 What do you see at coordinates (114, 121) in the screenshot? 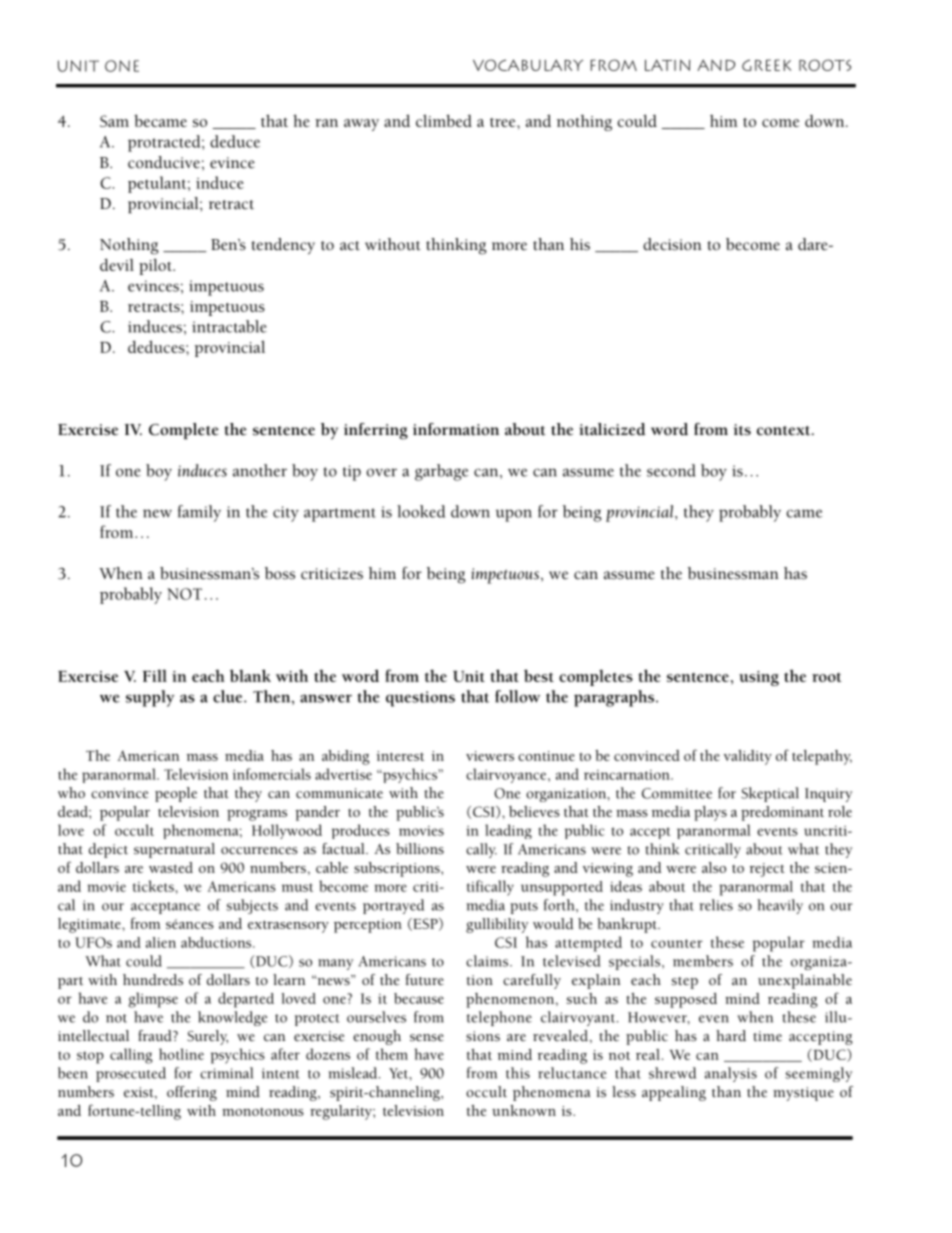
I see `Sam` at bounding box center [114, 121].
